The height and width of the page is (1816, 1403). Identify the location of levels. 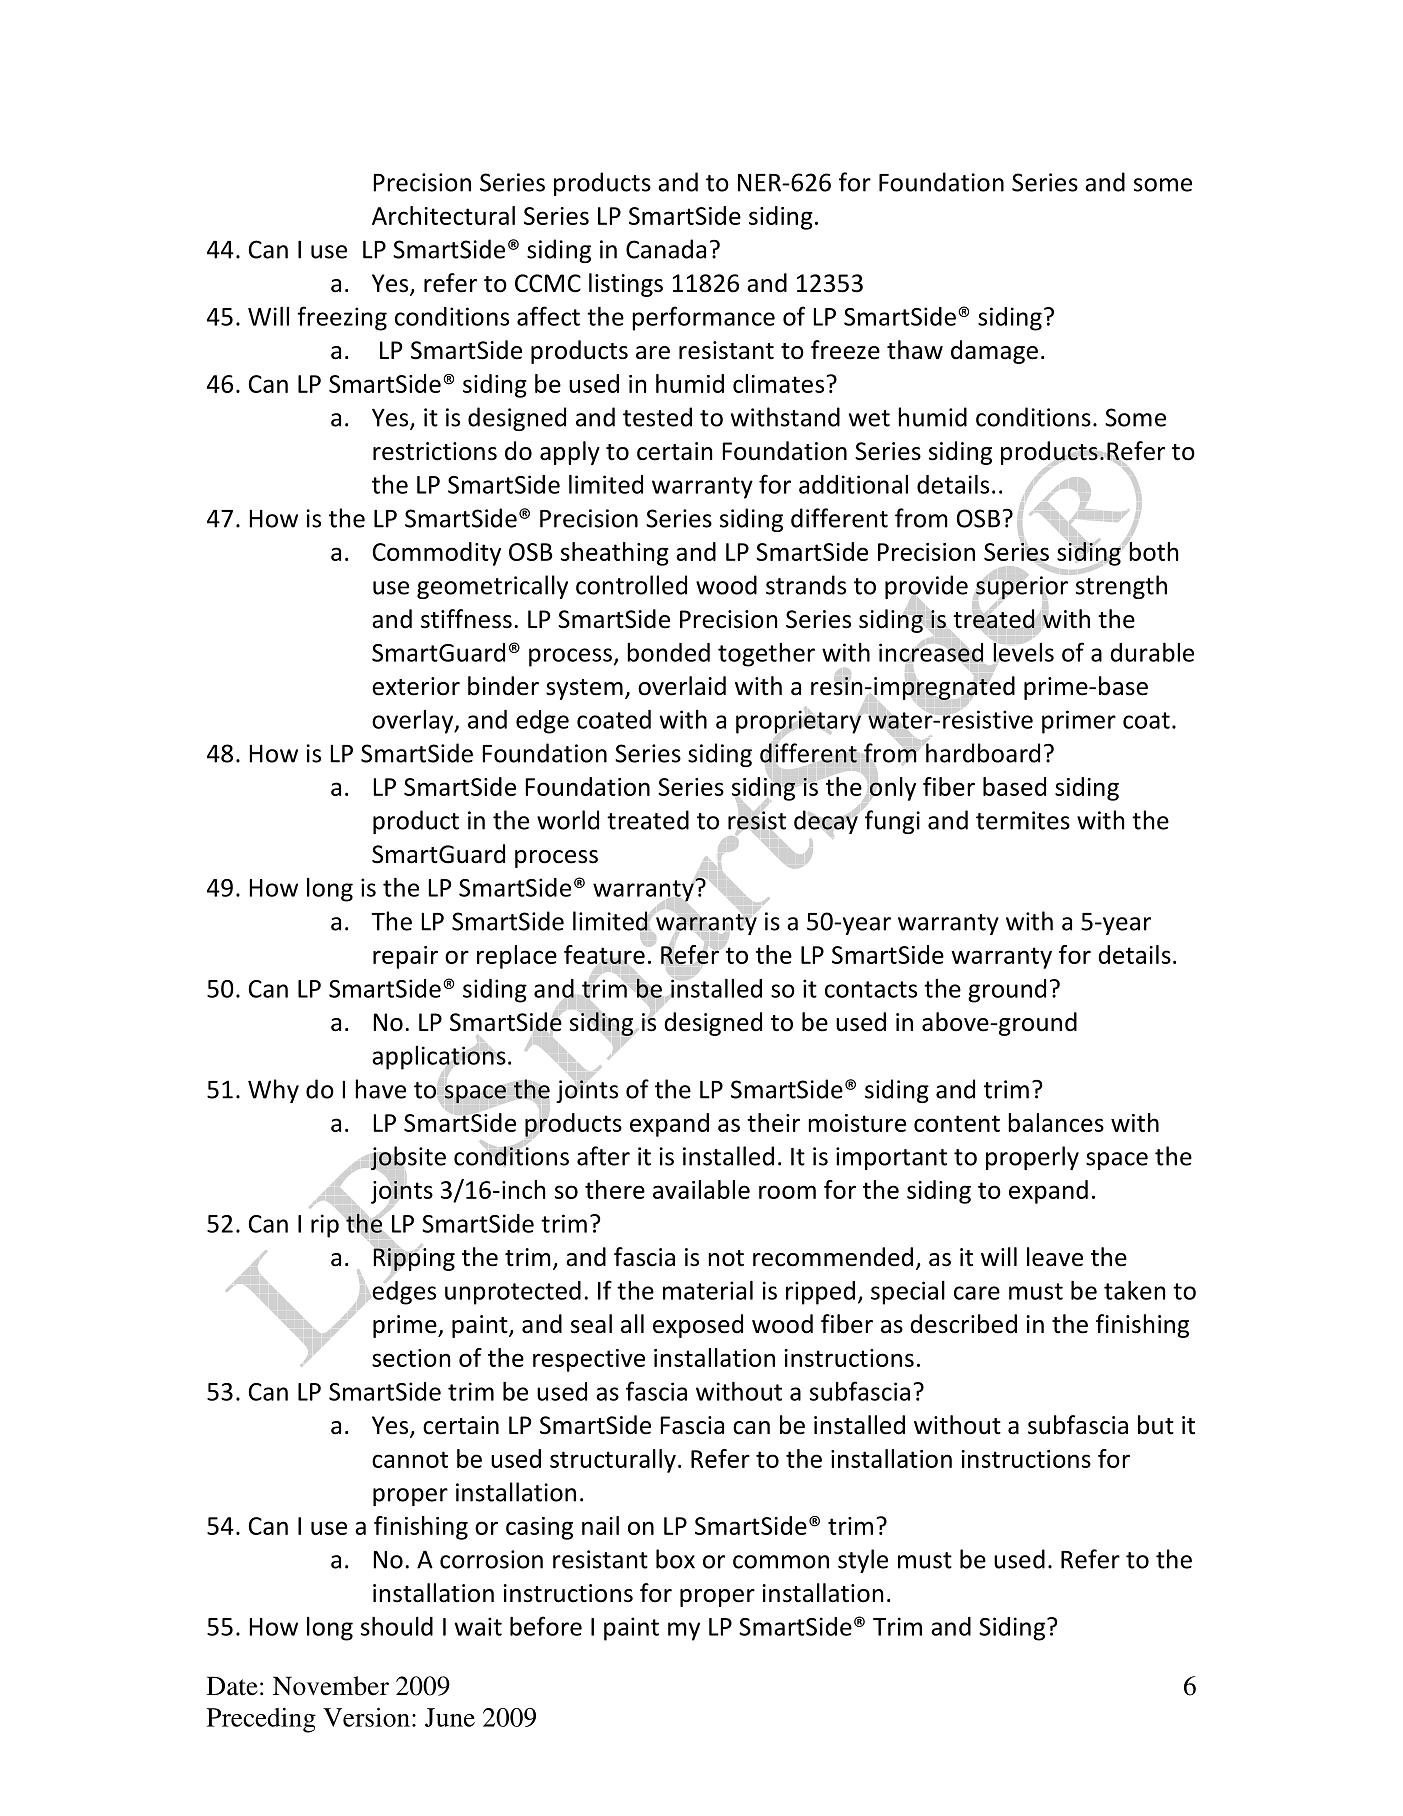
(1023, 652).
